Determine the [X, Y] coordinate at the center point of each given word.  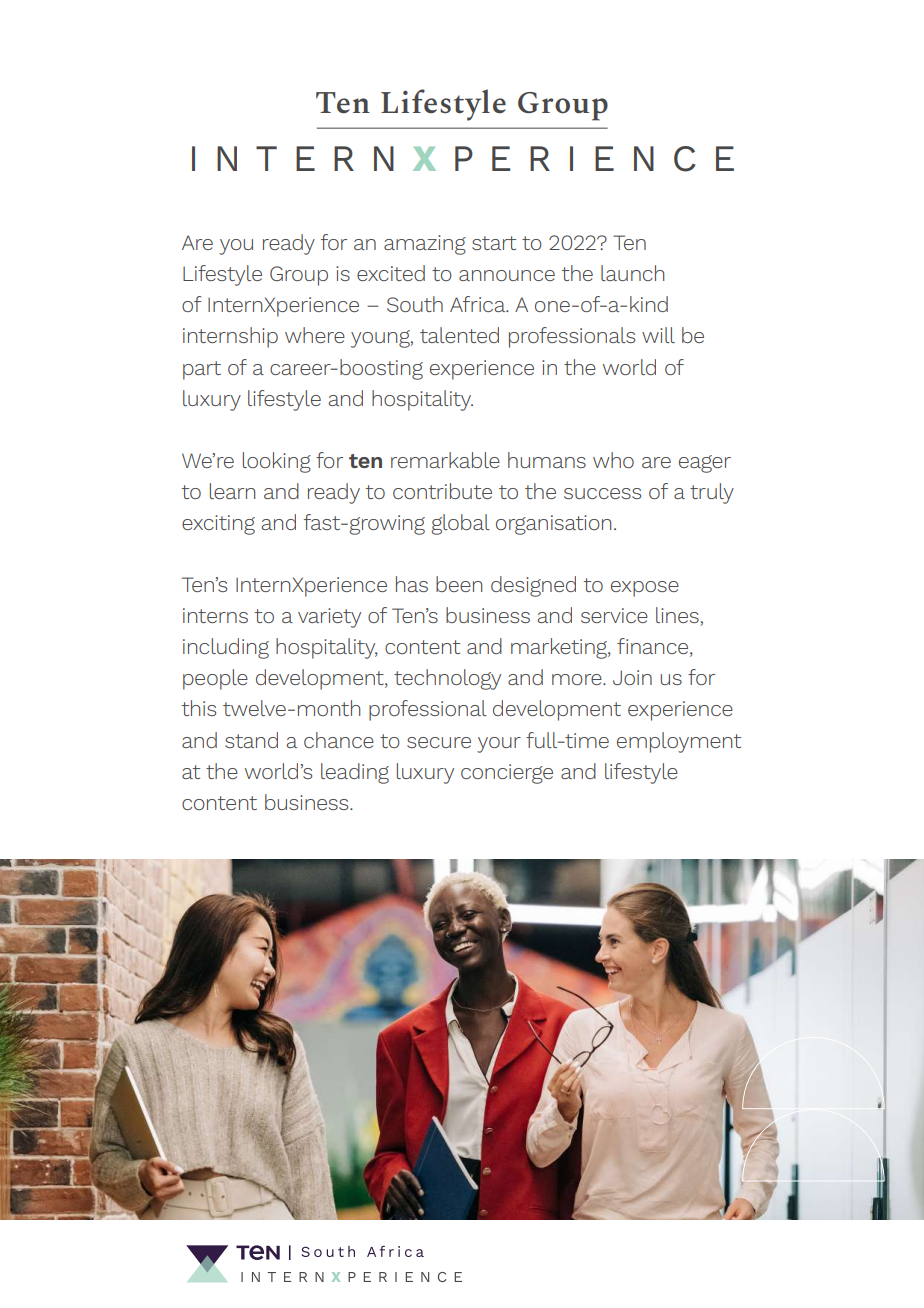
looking [277, 462]
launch [632, 273]
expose [645, 589]
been [459, 584]
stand [251, 740]
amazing [425, 245]
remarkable [445, 460]
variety [329, 618]
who [613, 460]
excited [391, 273]
